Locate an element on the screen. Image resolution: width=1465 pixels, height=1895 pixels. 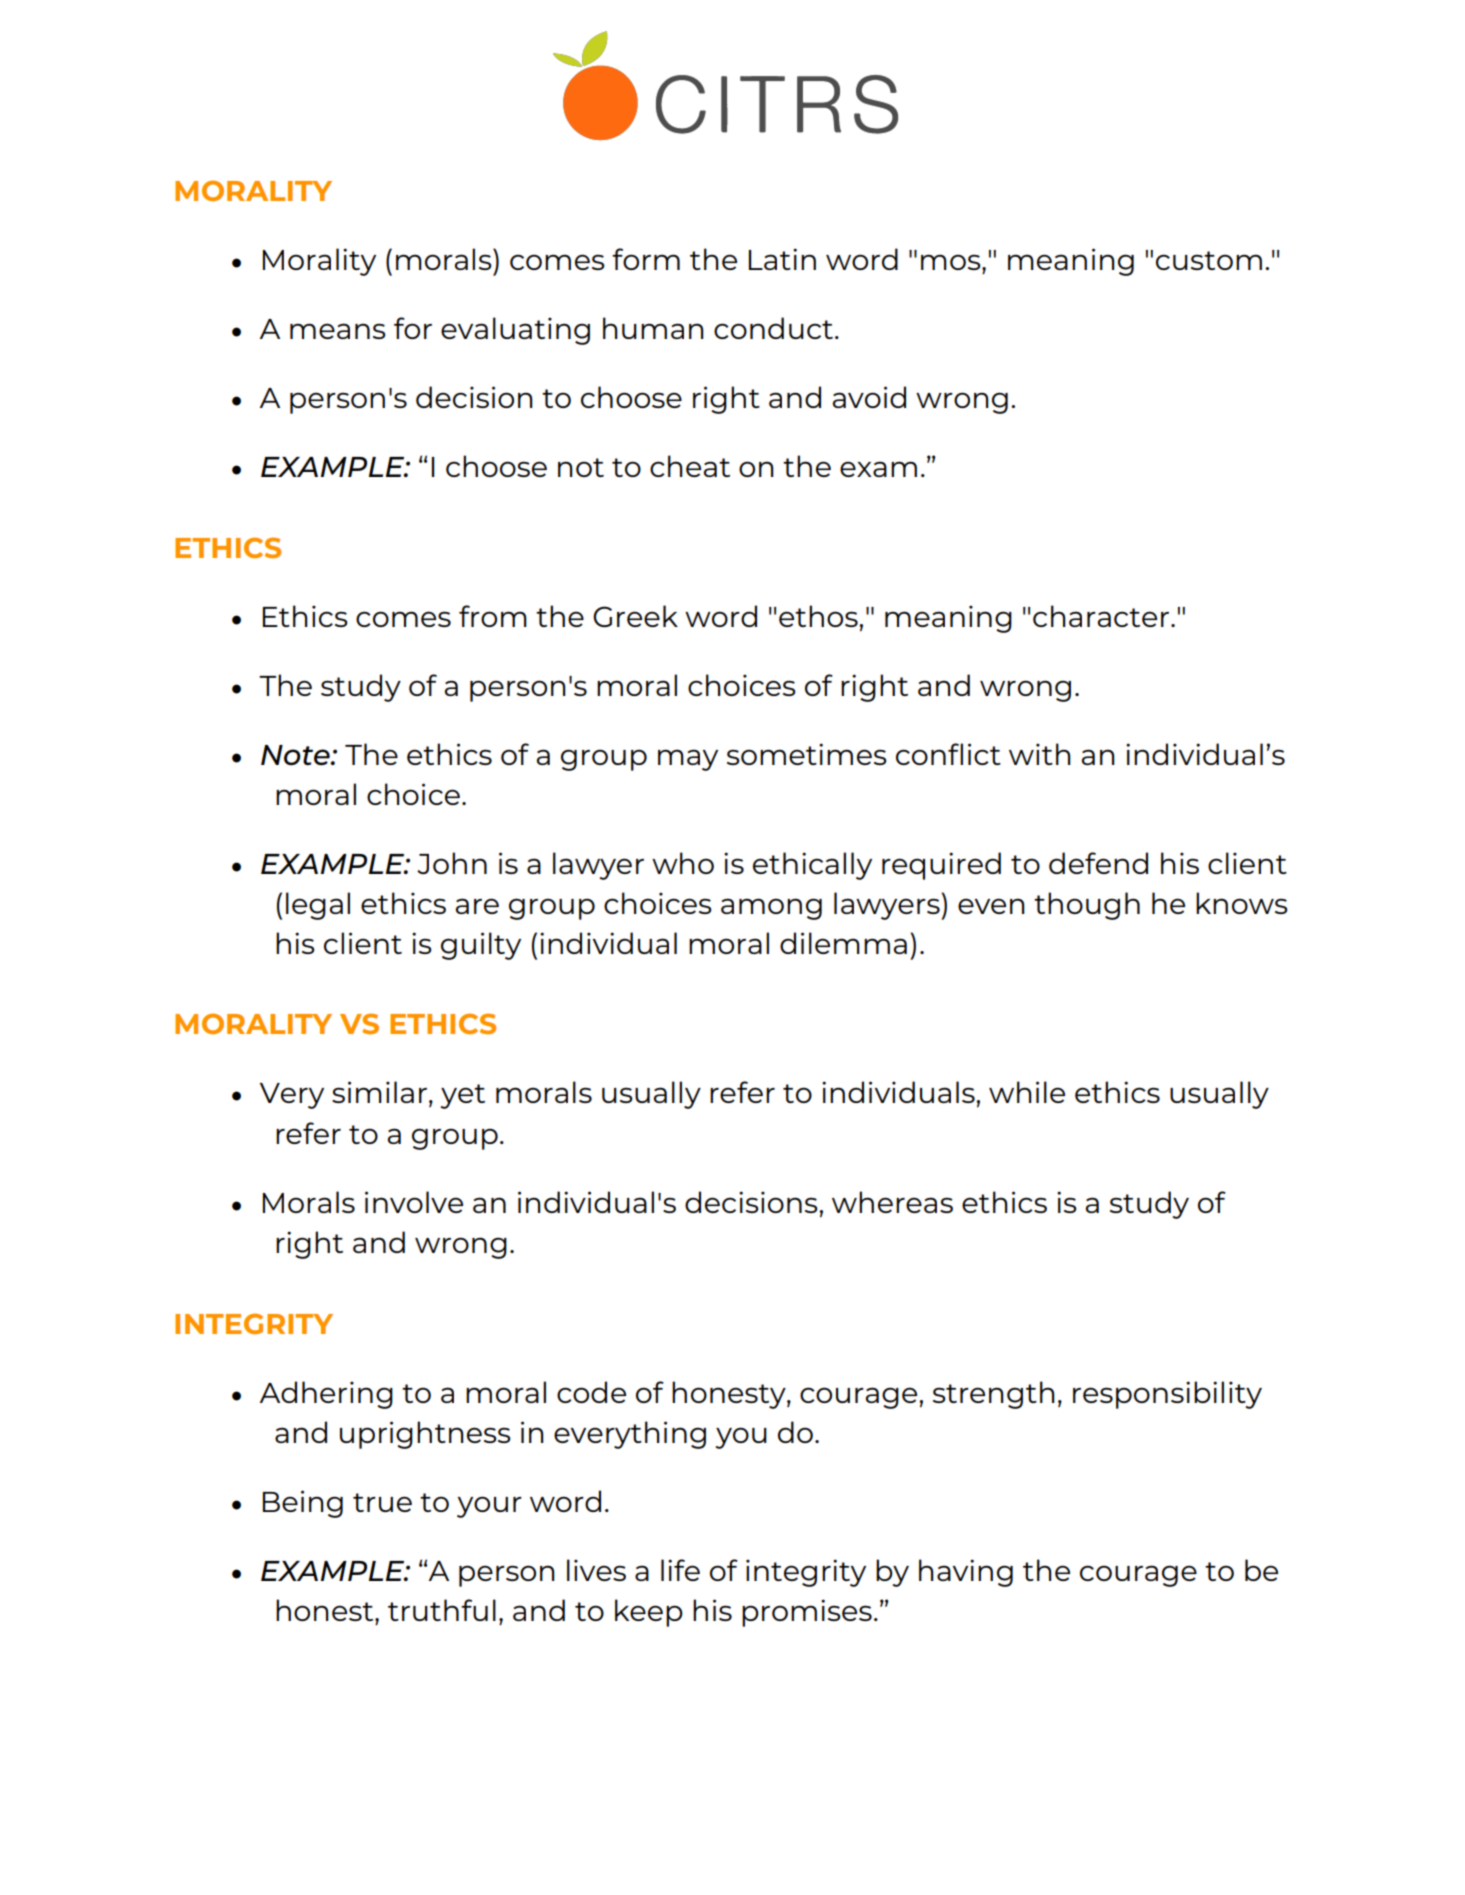
conduct is located at coordinates (773, 328).
